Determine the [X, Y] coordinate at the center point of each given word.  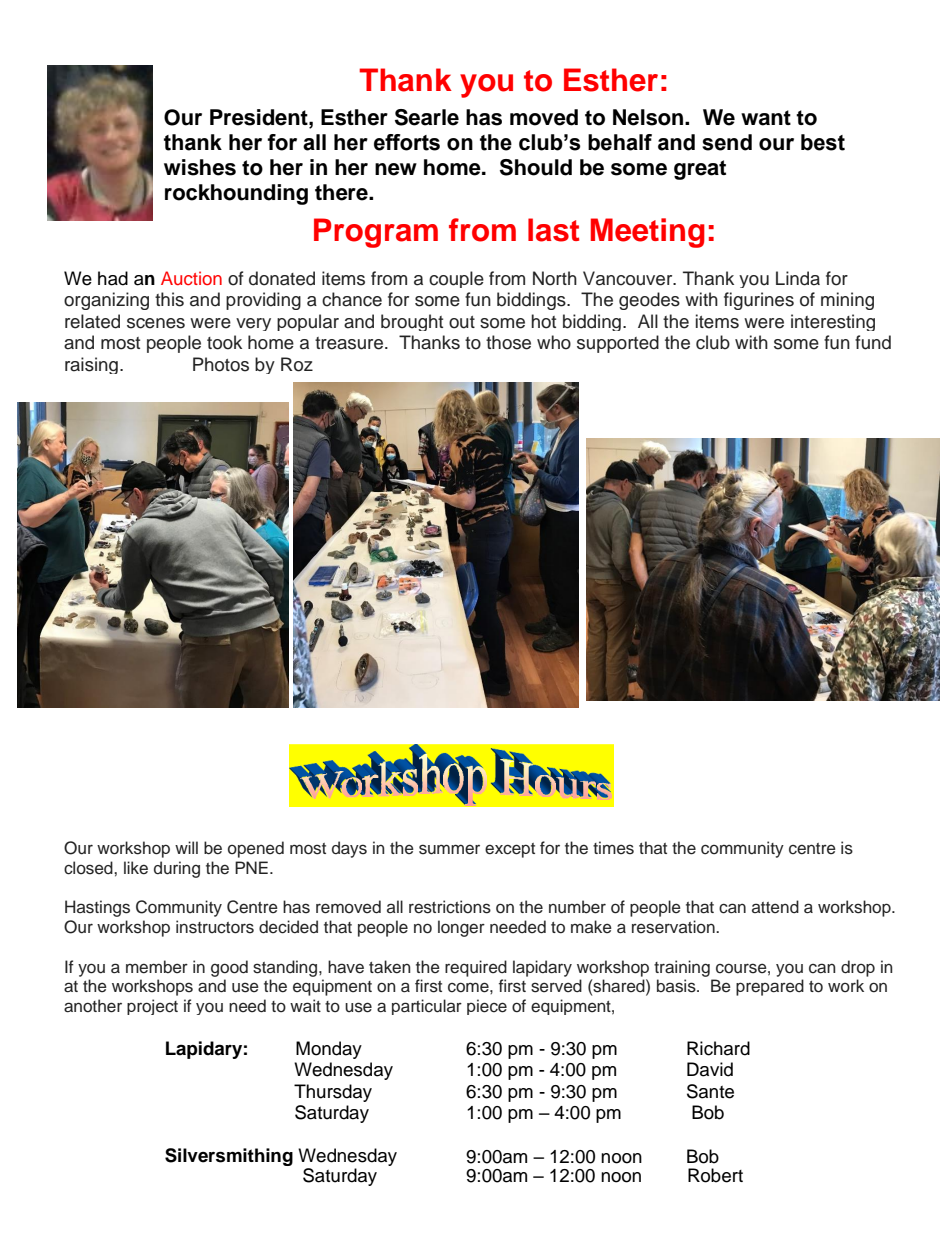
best [823, 142]
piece [487, 1007]
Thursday [333, 1093]
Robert [715, 1175]
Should [536, 167]
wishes [200, 167]
